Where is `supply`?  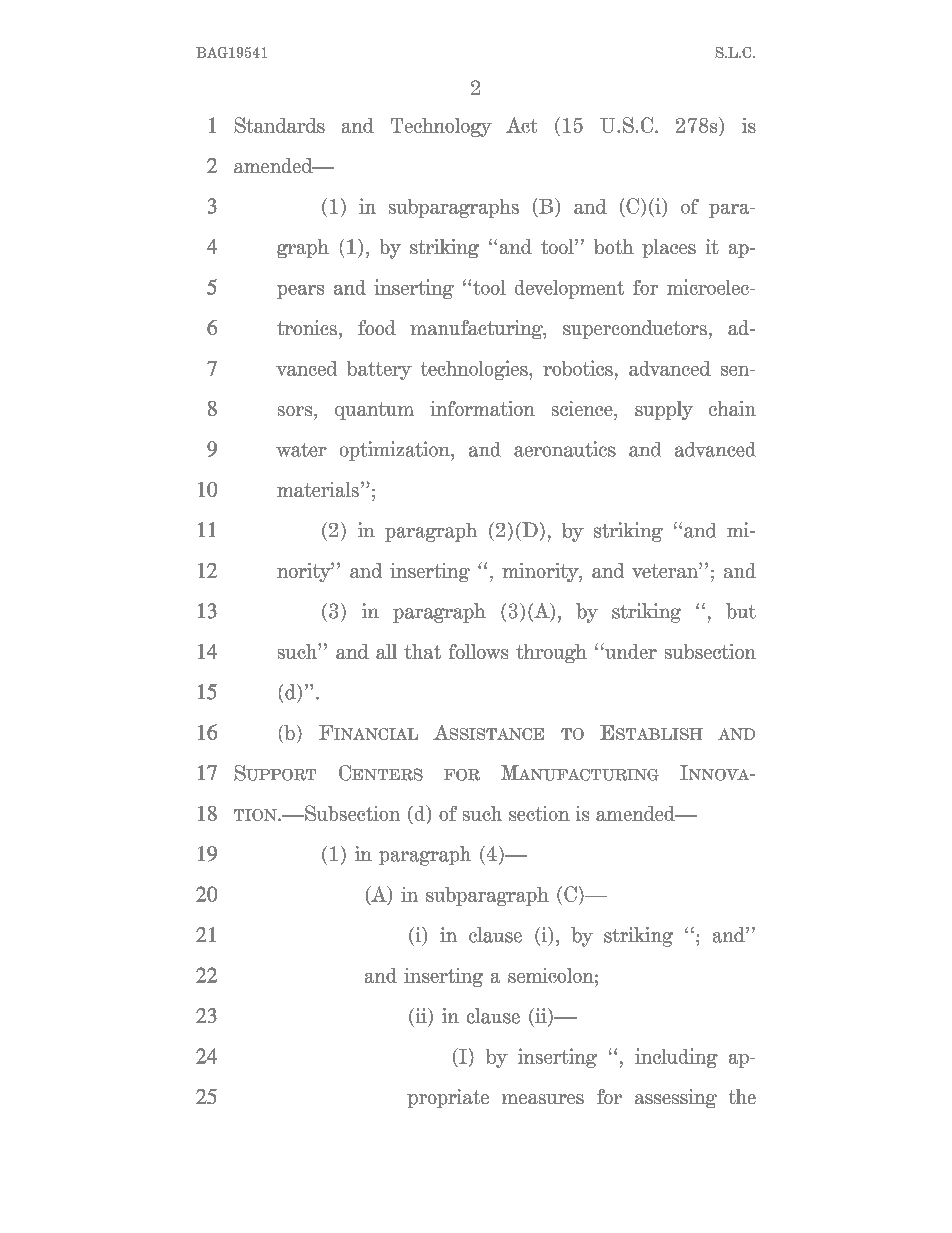
supply is located at coordinates (664, 410).
